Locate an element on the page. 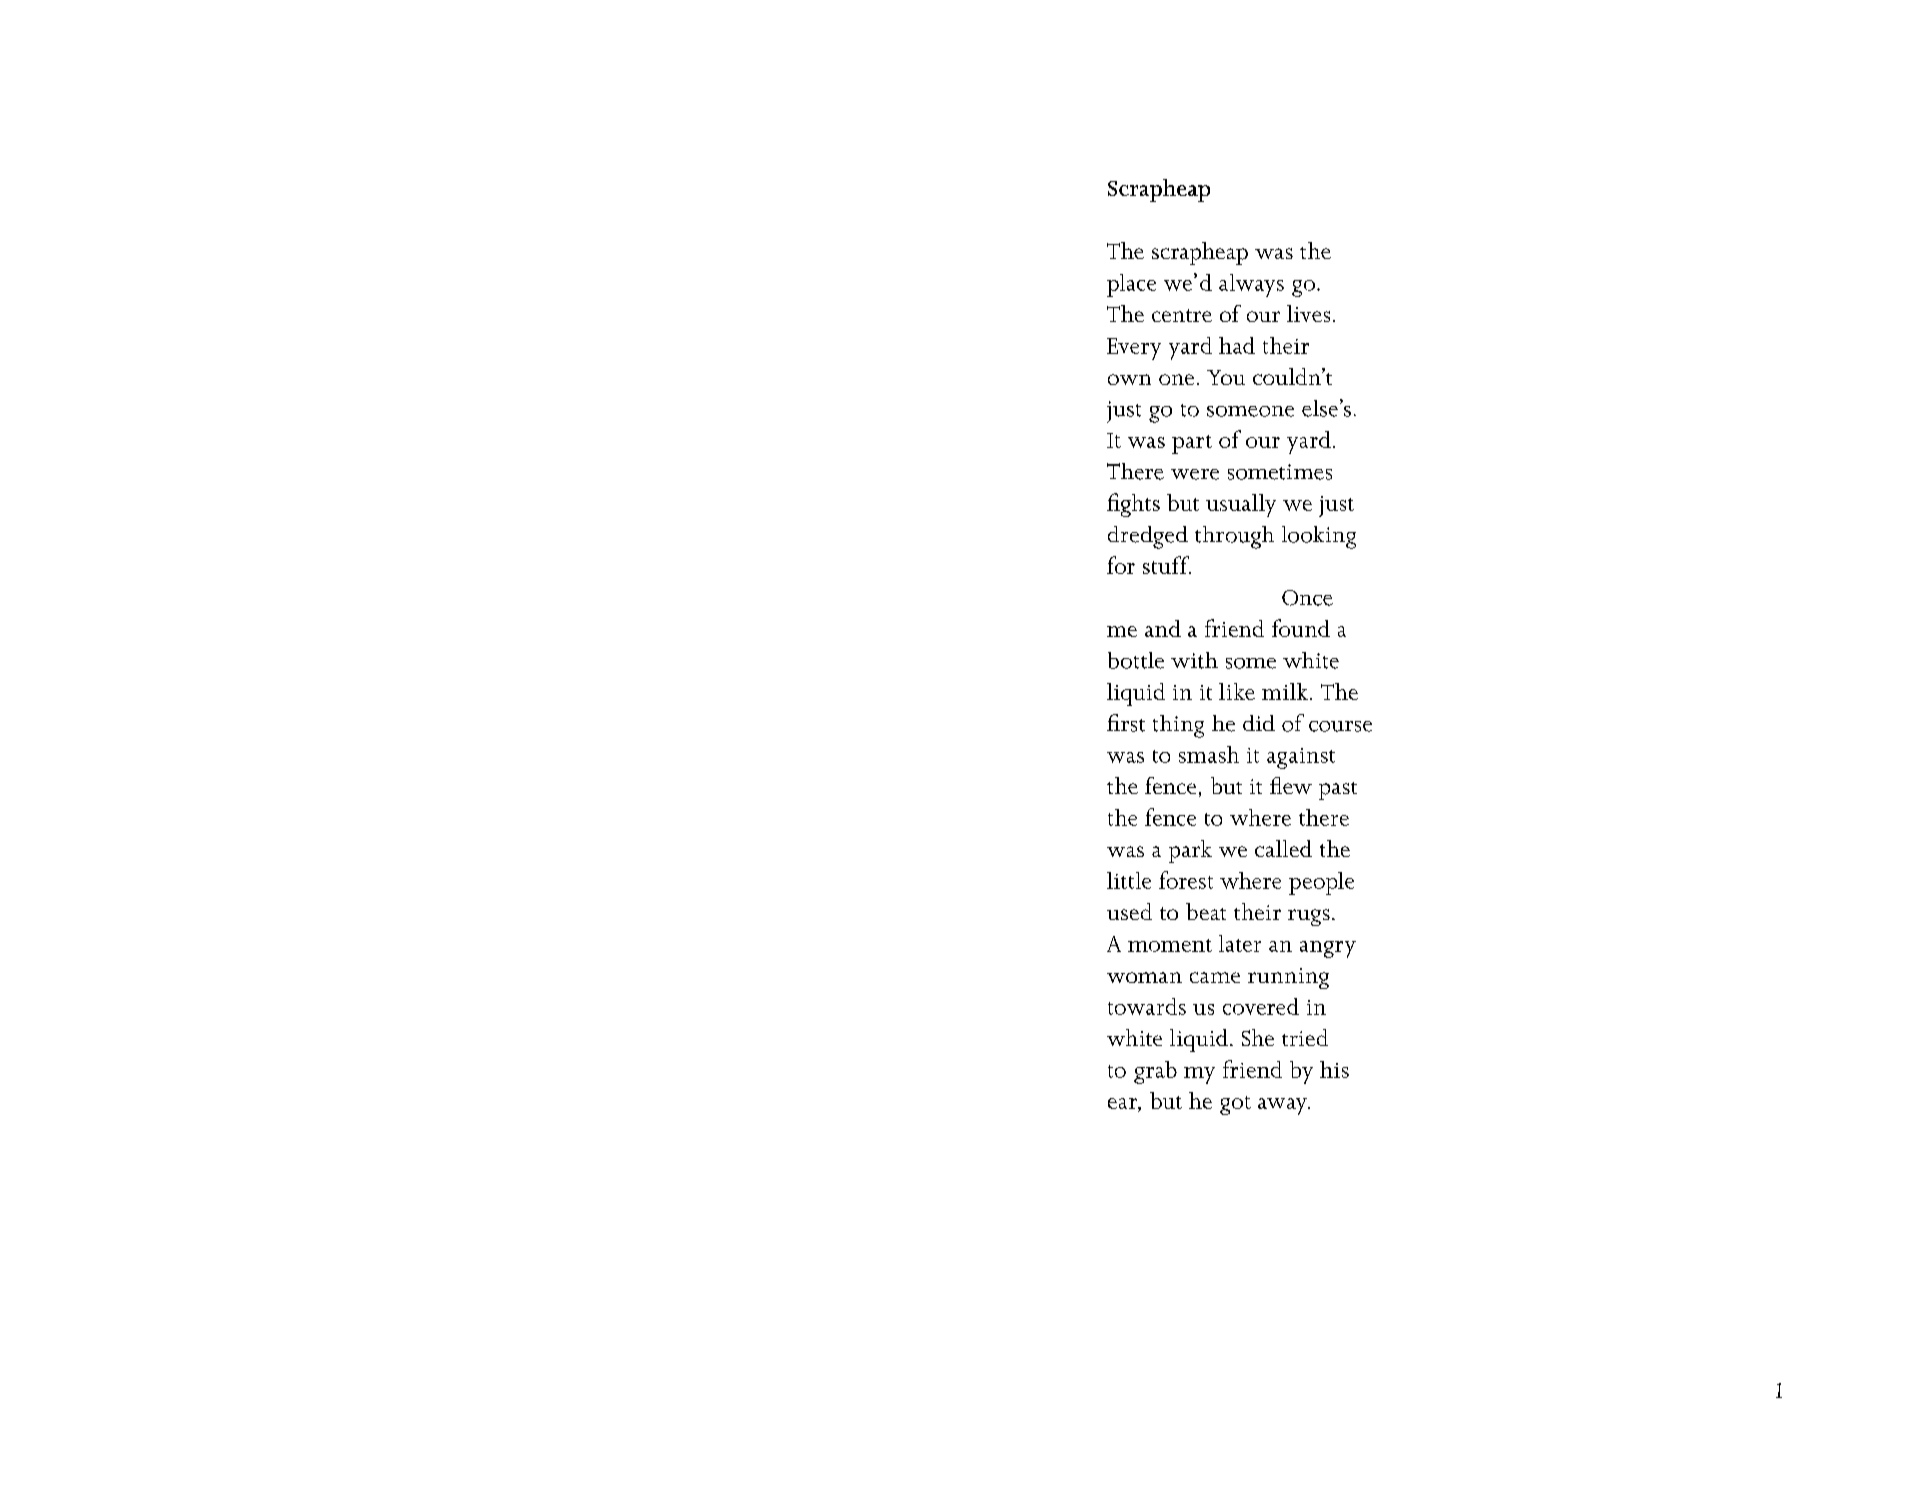 The height and width of the image is (1499, 1928). his is located at coordinates (1334, 1069).
